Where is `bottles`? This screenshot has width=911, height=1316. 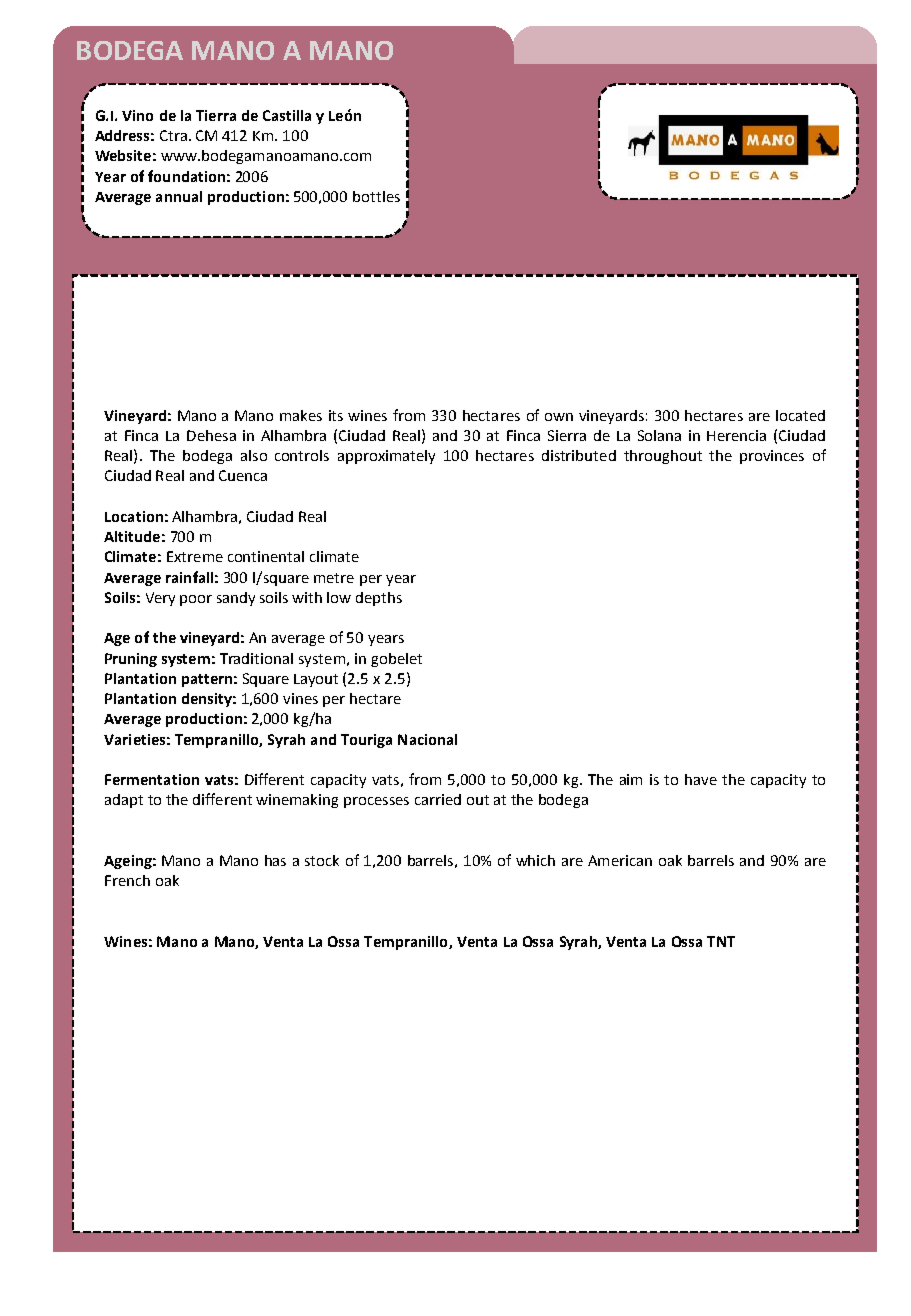 bottles is located at coordinates (376, 196).
